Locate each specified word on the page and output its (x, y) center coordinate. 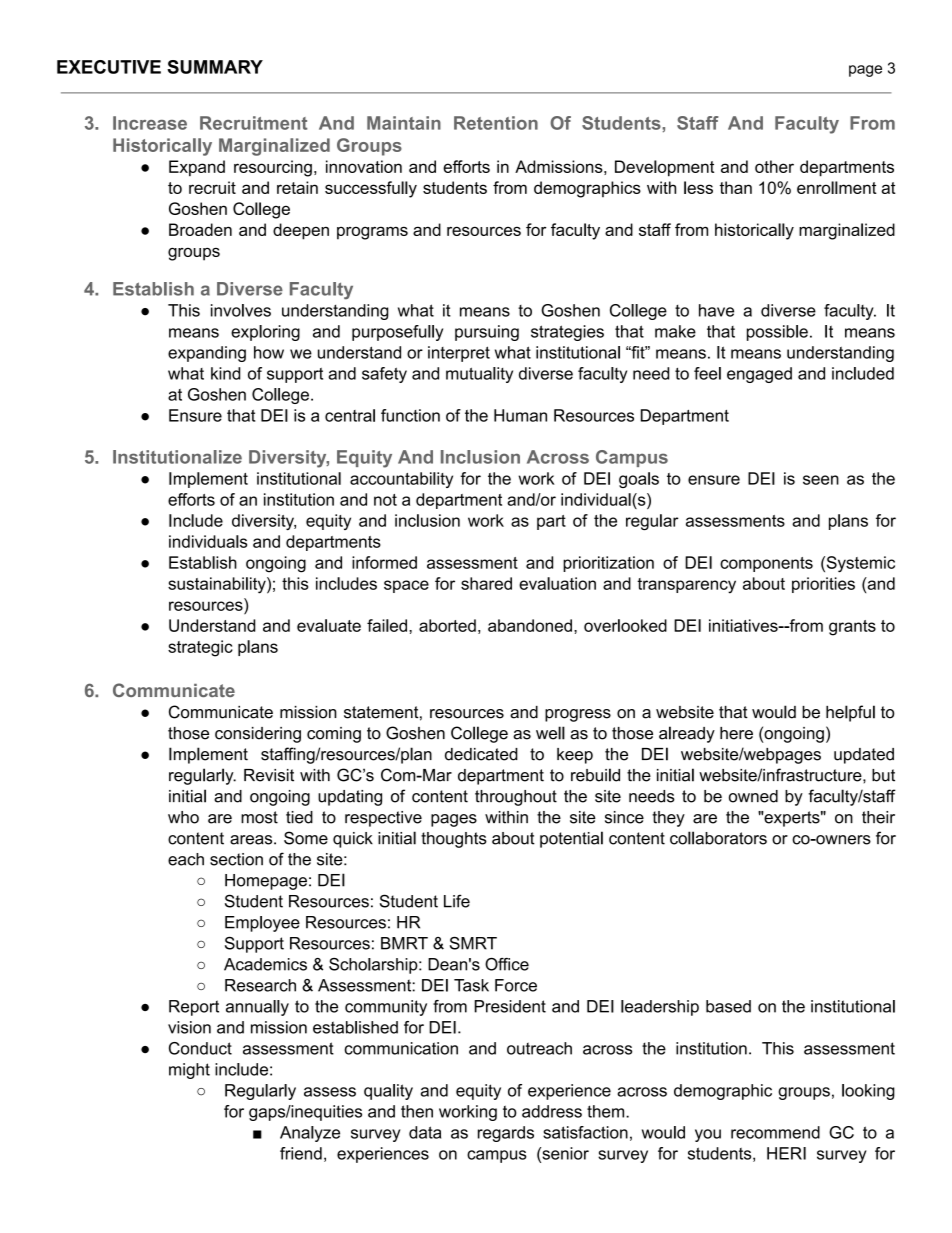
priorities (823, 585)
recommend (775, 1132)
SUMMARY (215, 67)
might (189, 1071)
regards (506, 1134)
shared (486, 583)
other (774, 166)
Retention (496, 123)
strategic (200, 648)
